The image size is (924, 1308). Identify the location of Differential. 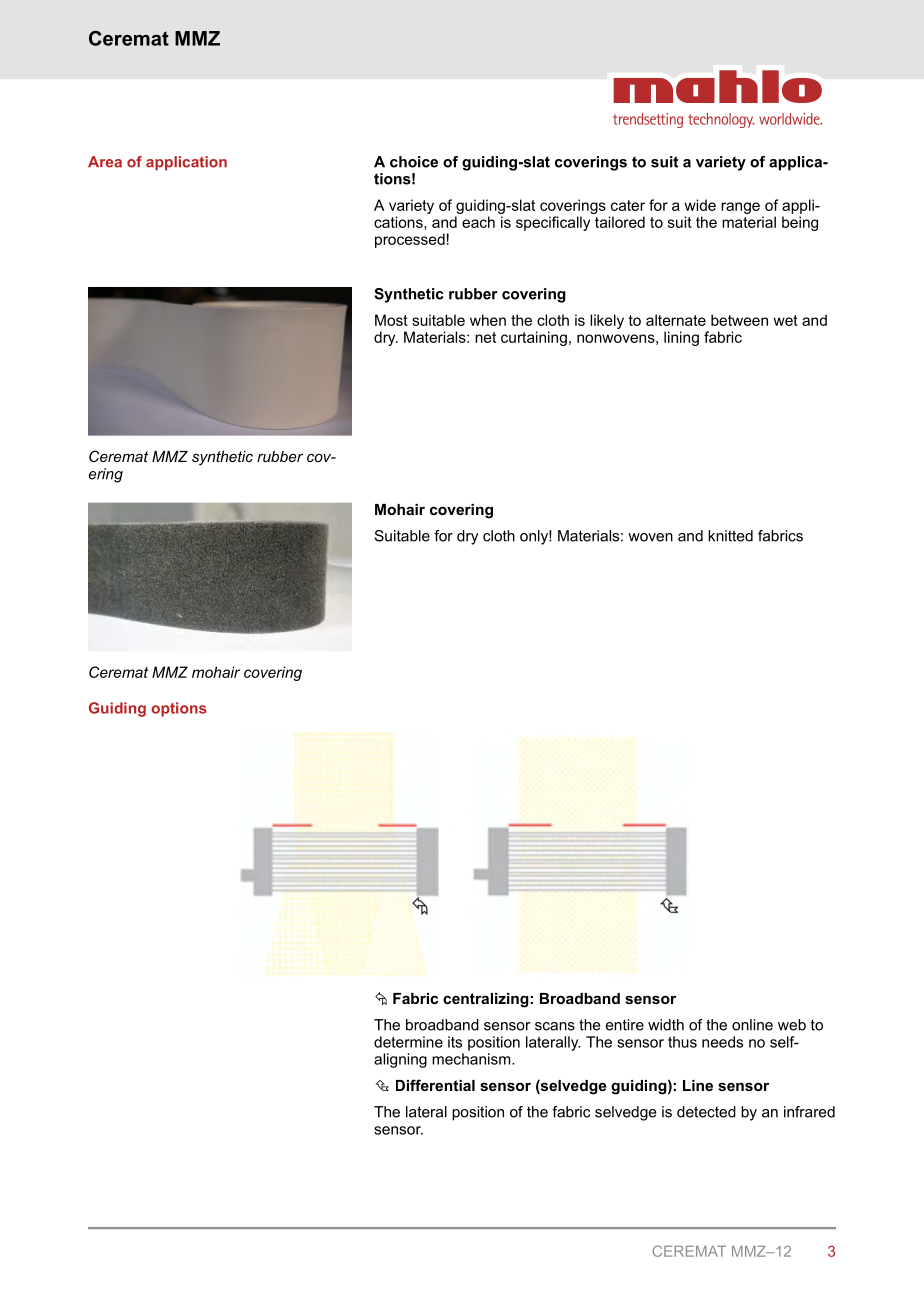
(435, 1085).
